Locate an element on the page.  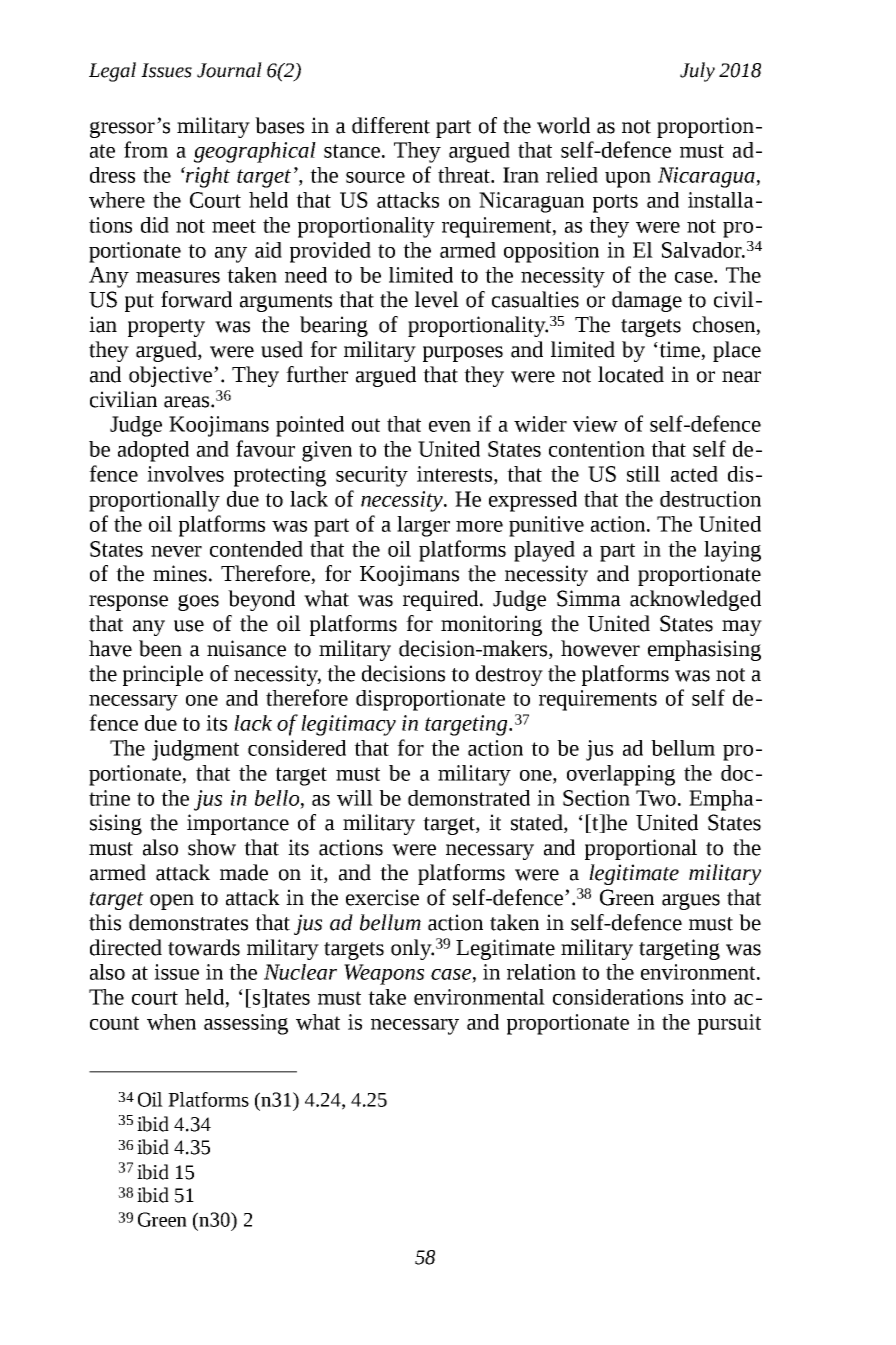
different is located at coordinates (391, 125).
